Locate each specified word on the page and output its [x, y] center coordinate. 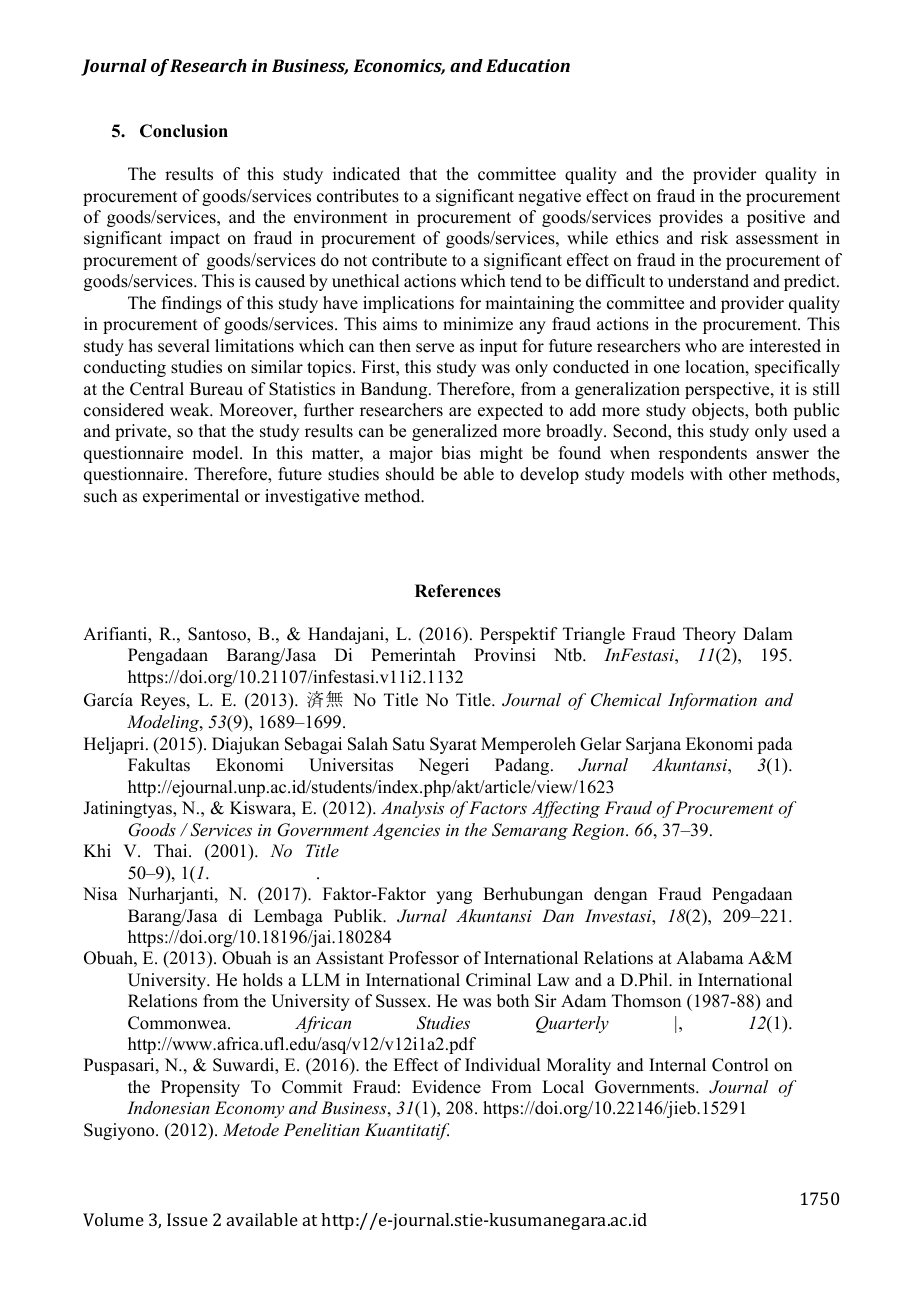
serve [435, 348]
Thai [172, 850]
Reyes [164, 701]
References [458, 591]
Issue [187, 1219]
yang [454, 897]
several [184, 346]
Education [528, 65]
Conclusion [184, 131]
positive [776, 218]
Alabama [710, 958]
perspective [728, 390]
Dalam [768, 633]
